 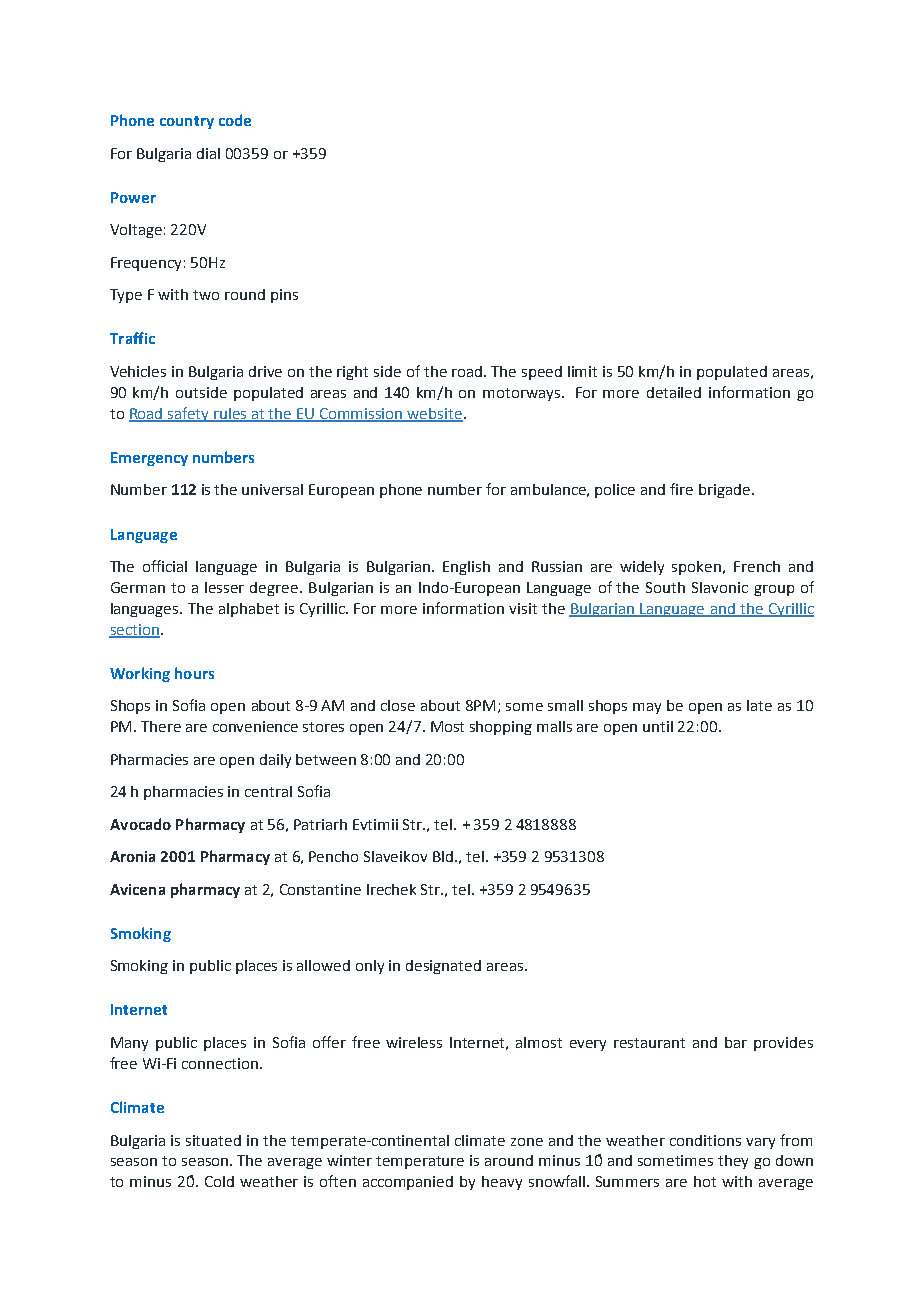 What do you see at coordinates (320, 889) in the document?
I see `Constantine` at bounding box center [320, 889].
